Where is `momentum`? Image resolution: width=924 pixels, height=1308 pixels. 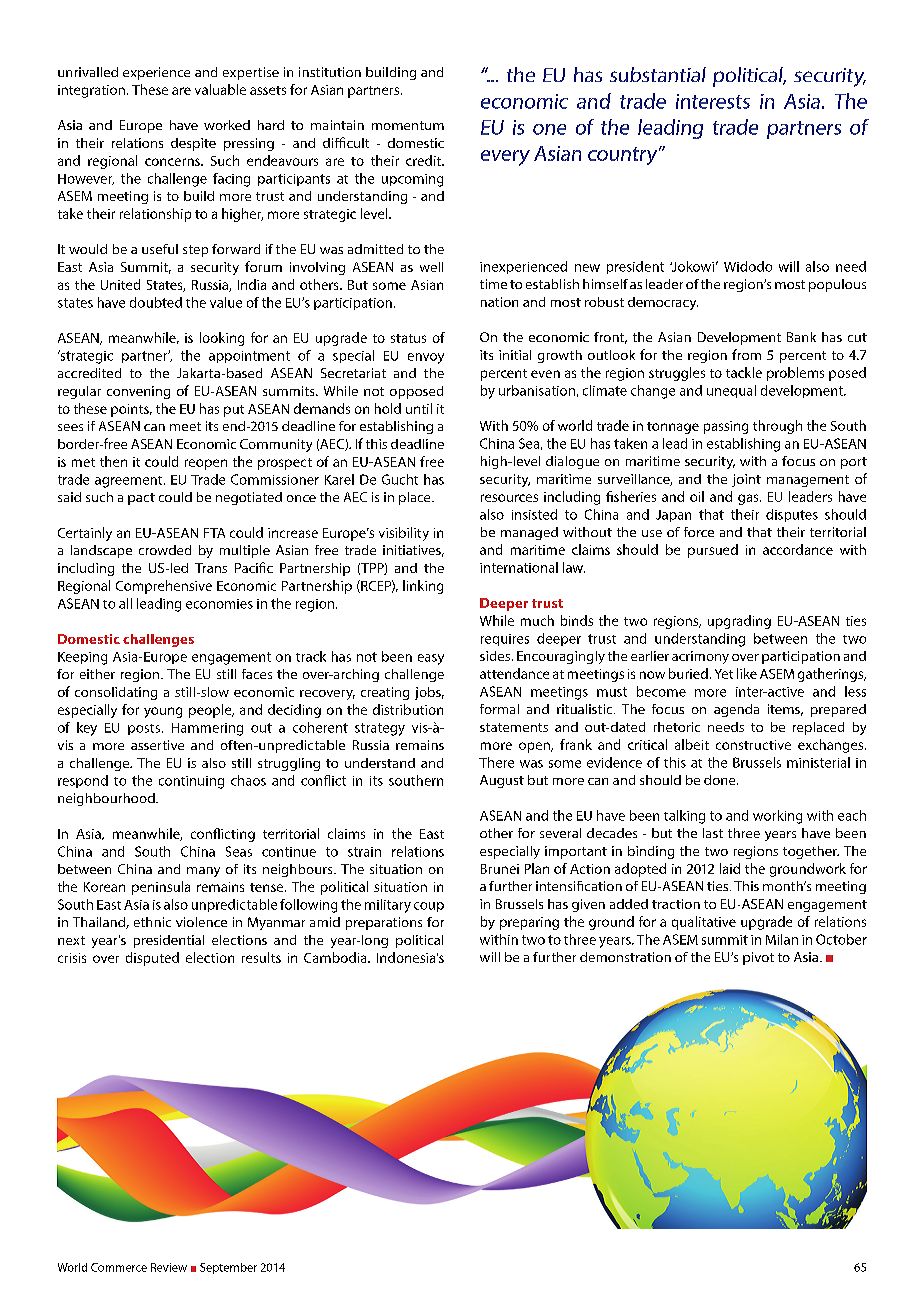 momentum is located at coordinates (408, 125).
